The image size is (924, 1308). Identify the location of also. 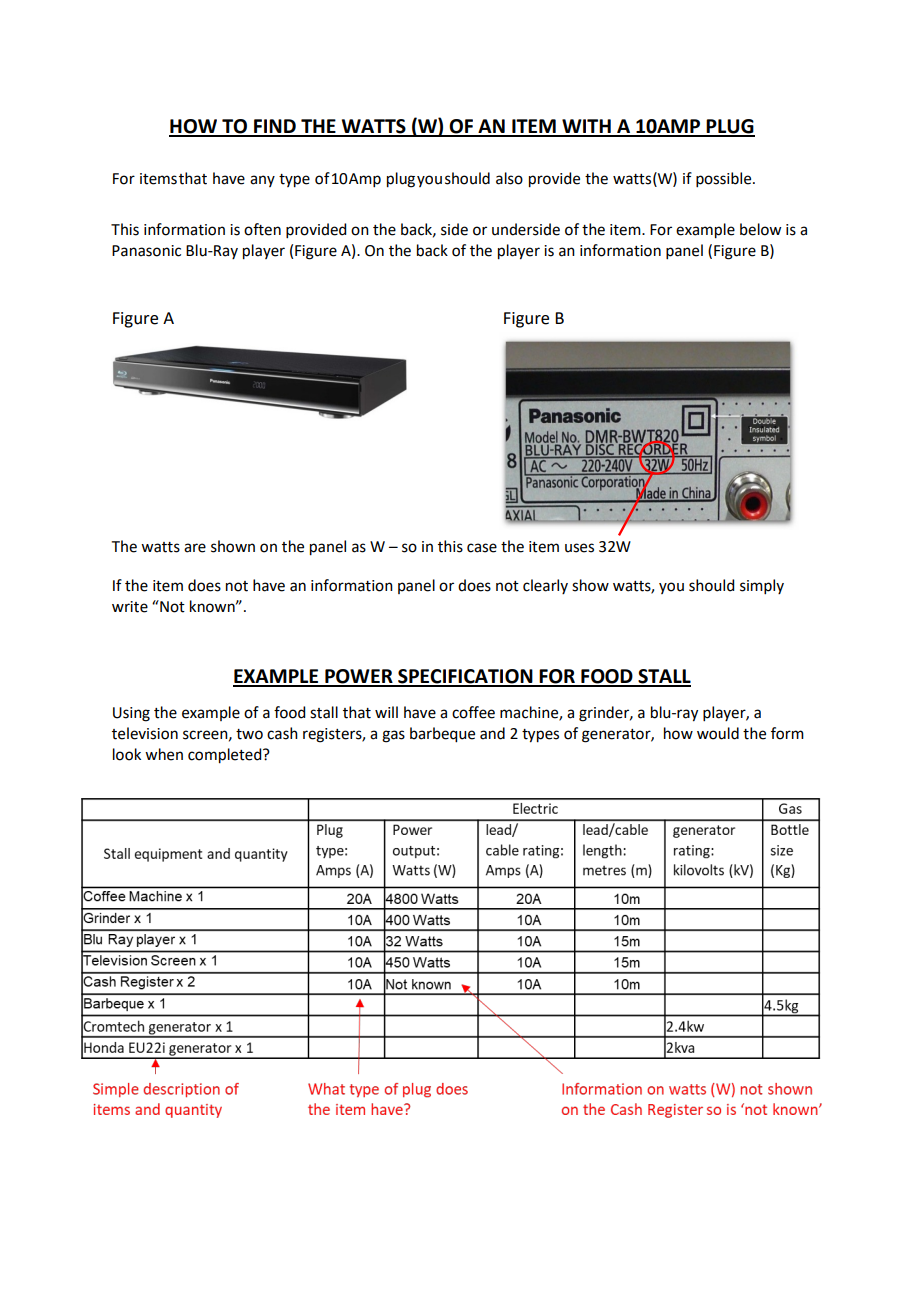
(509, 178).
